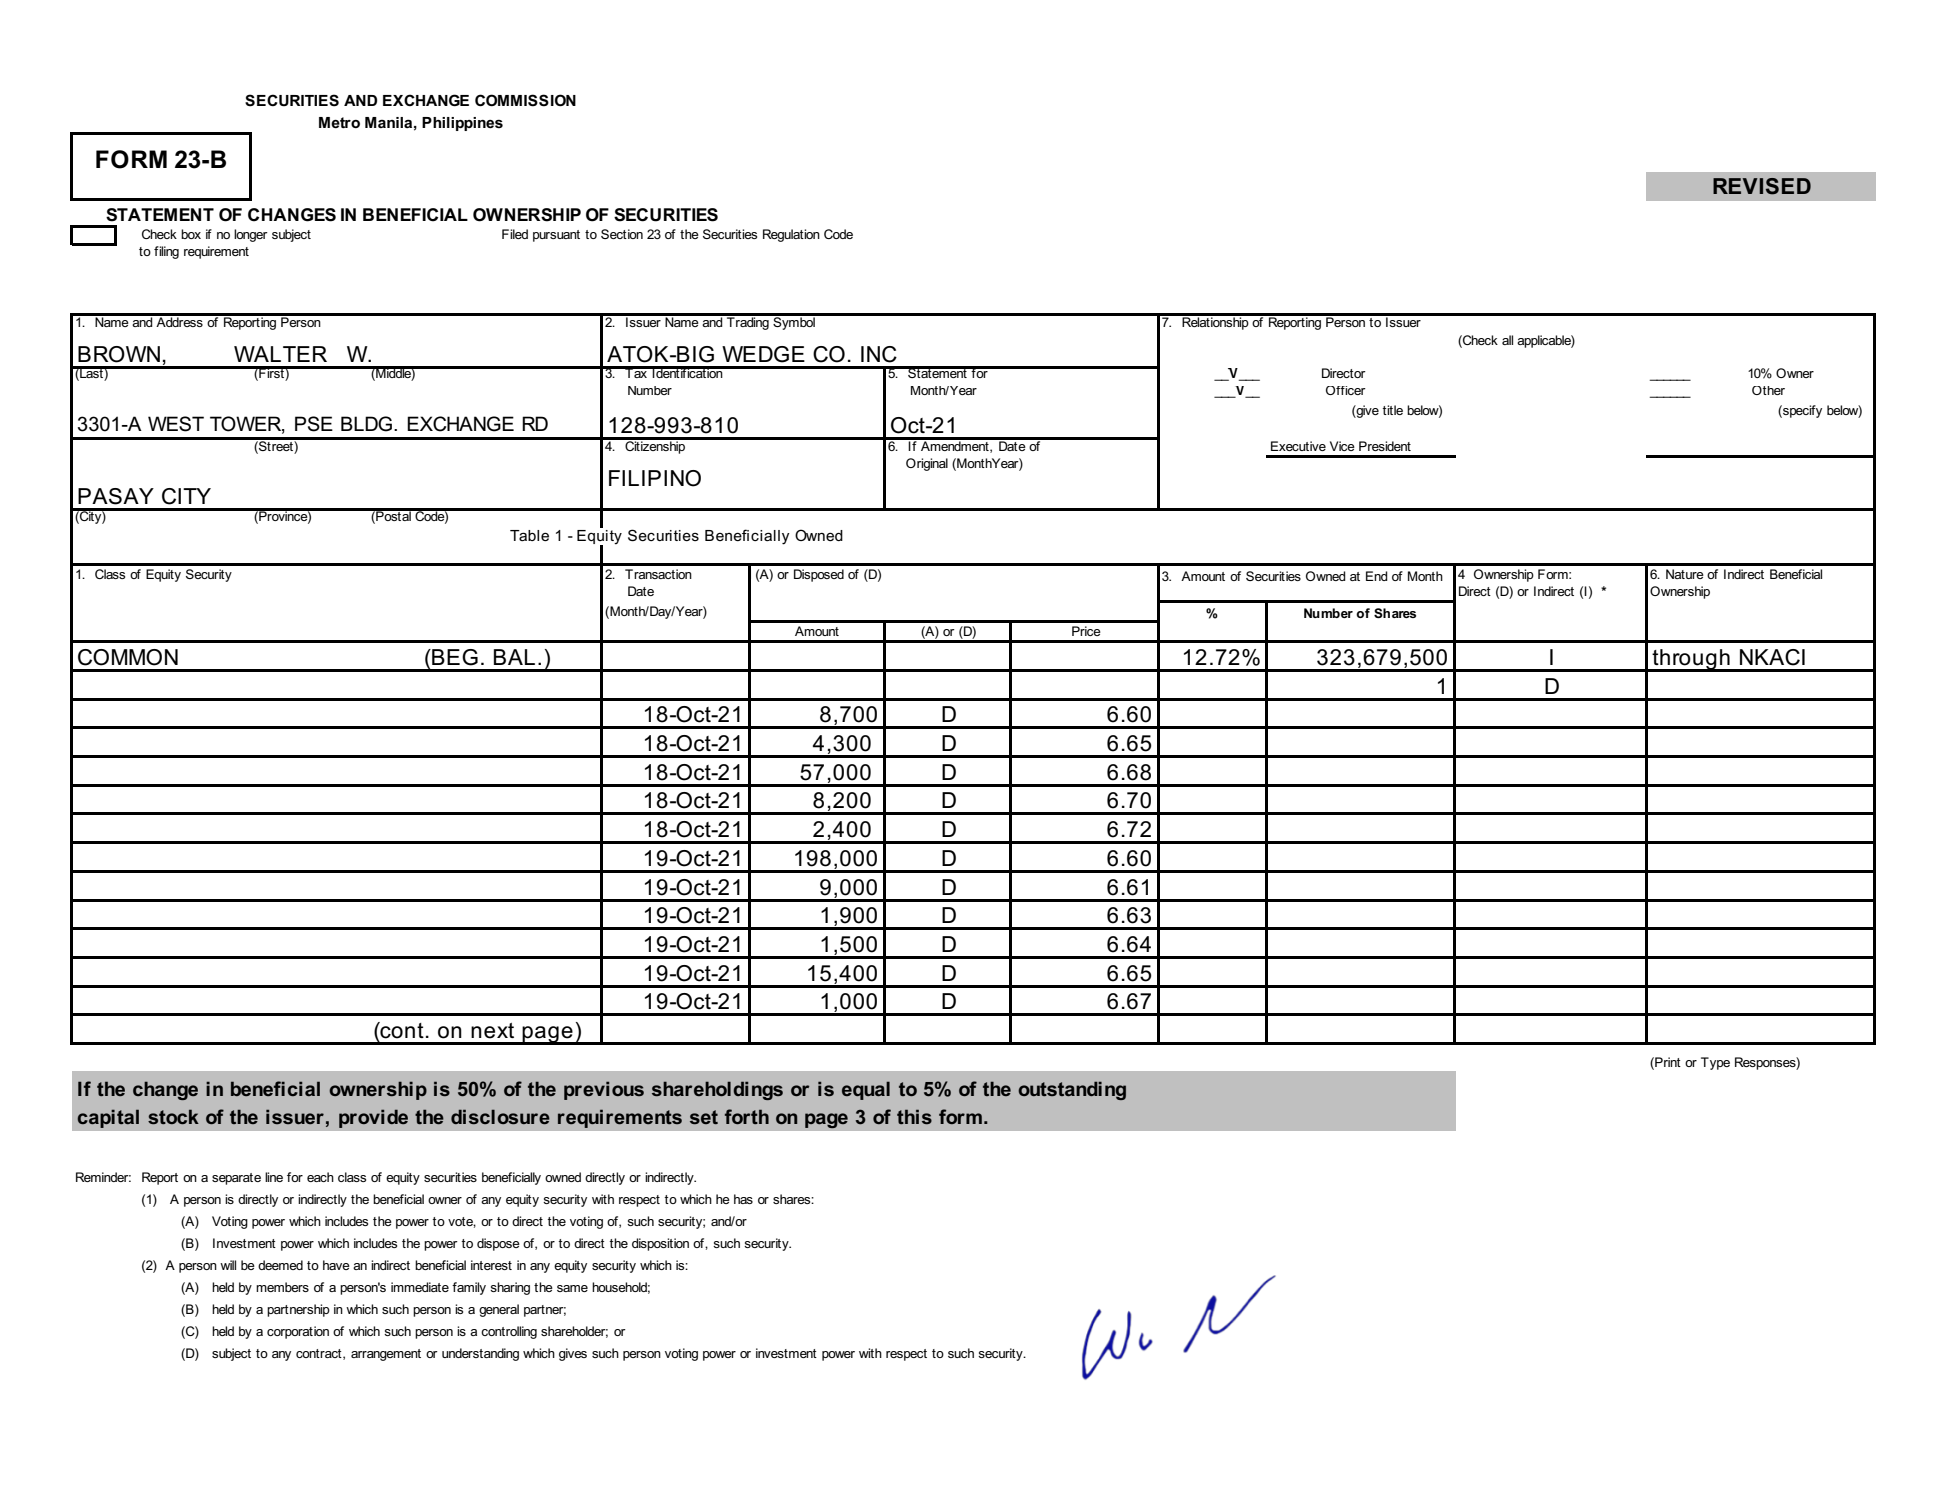  Describe the element at coordinates (866, 1090) in the page. I see `equal` at that location.
